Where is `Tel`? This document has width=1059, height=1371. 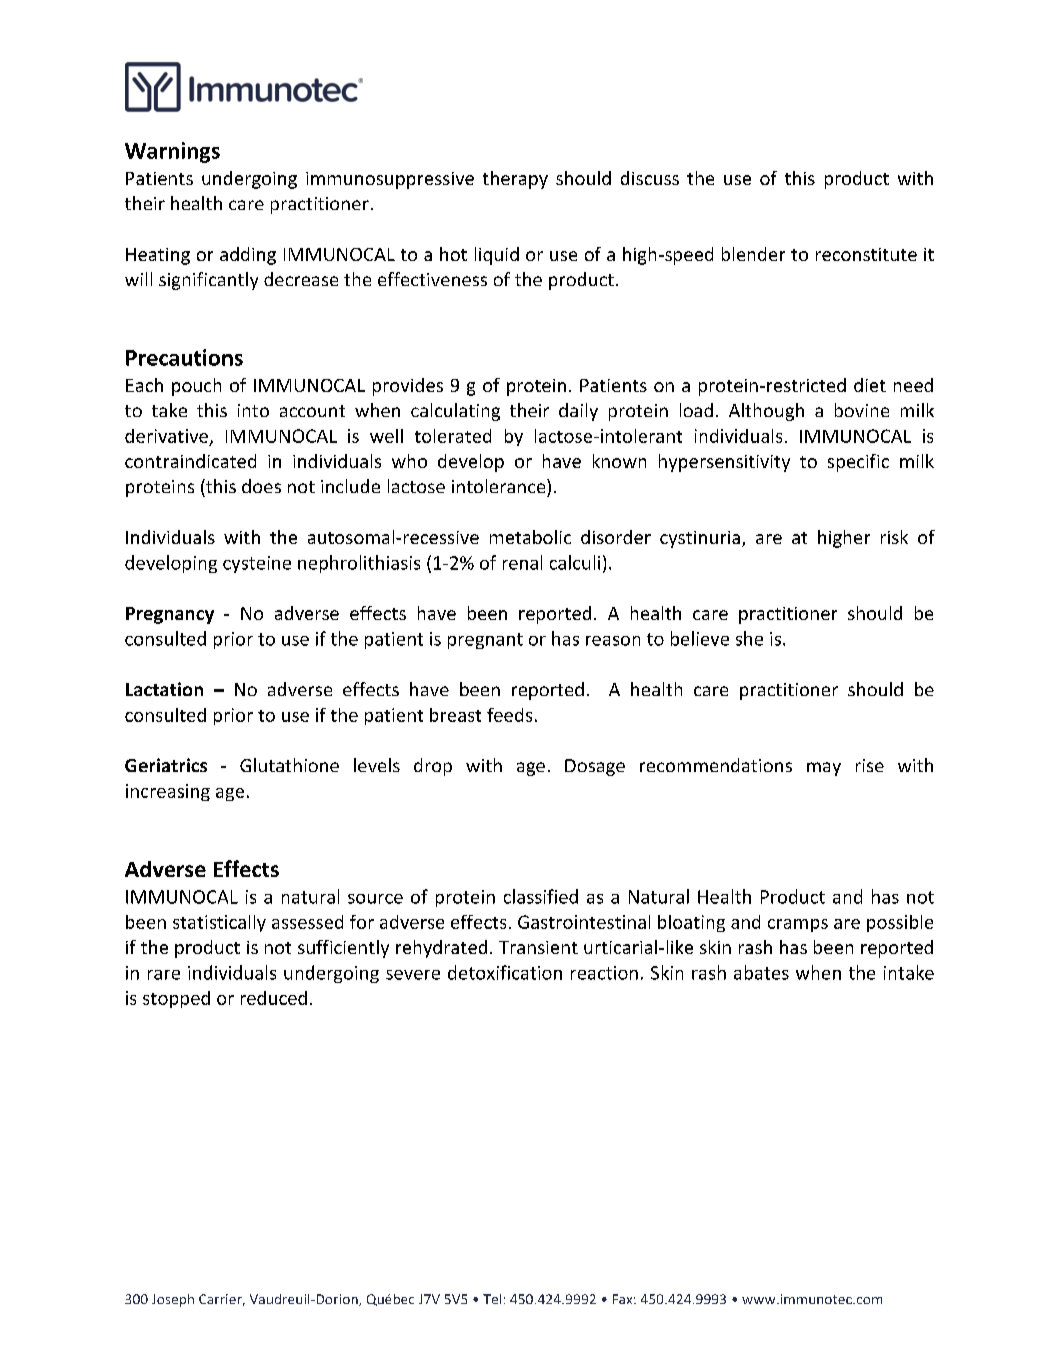
Tel is located at coordinates (492, 1299).
